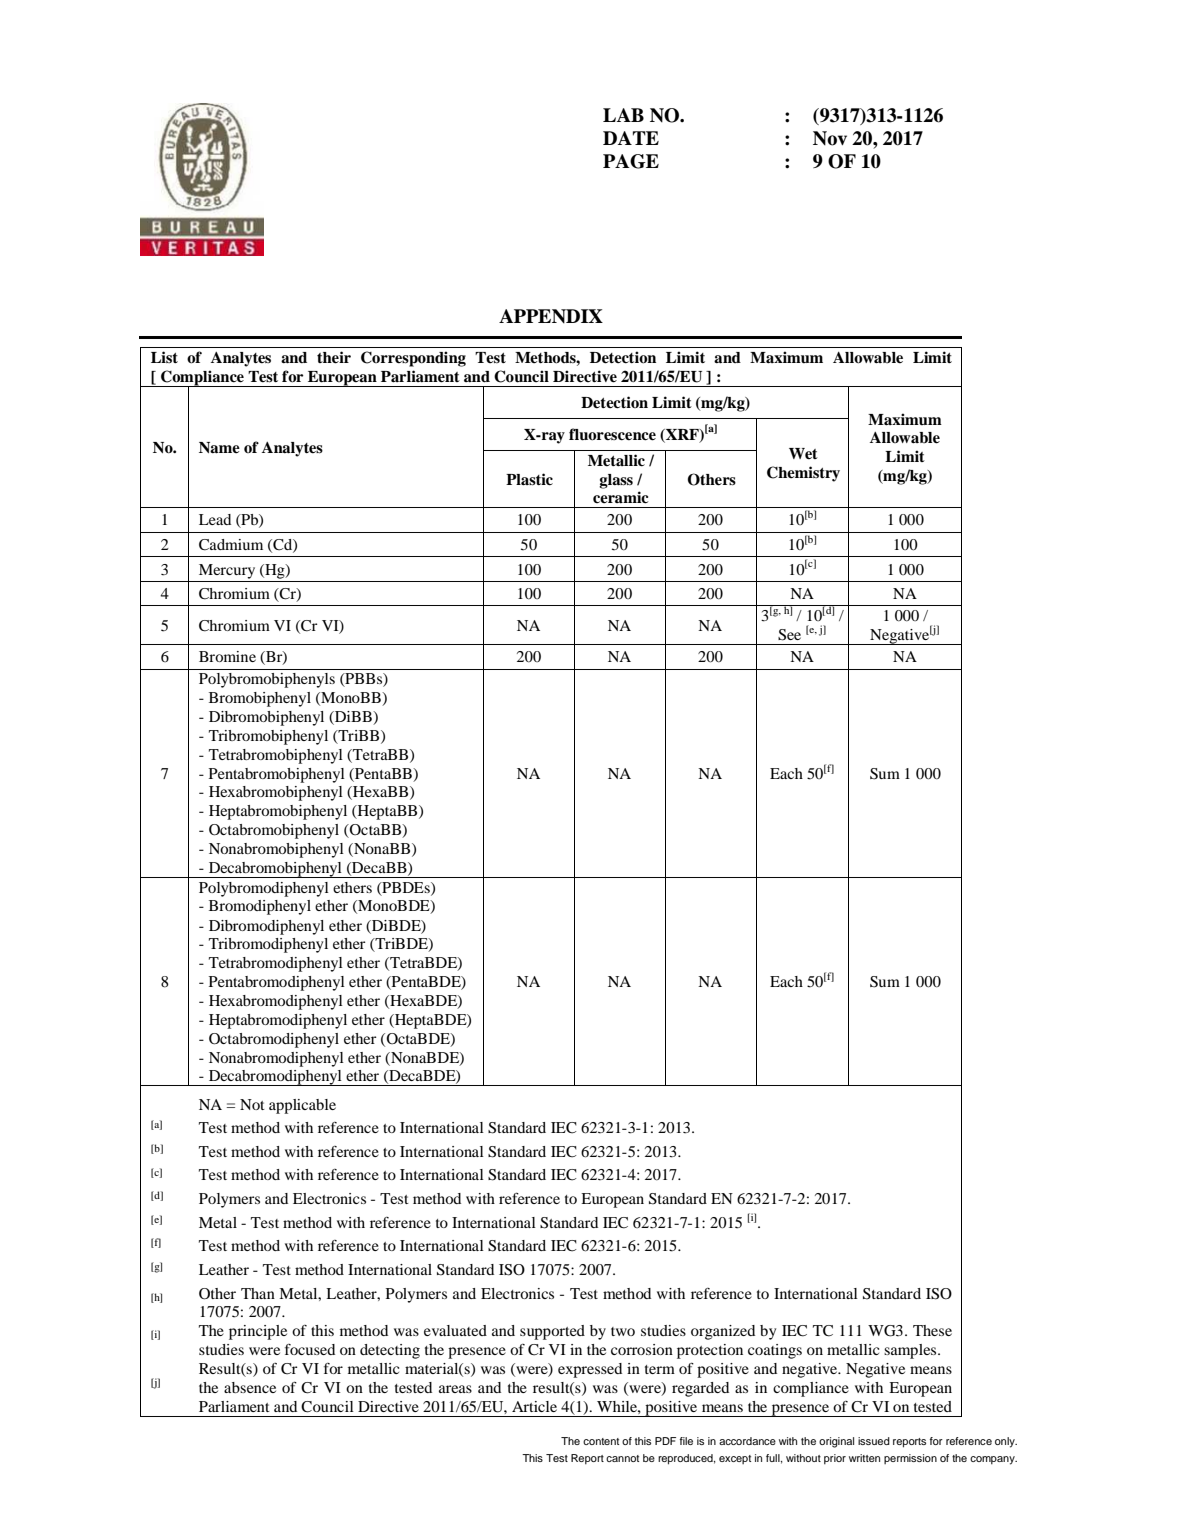 This page has width=1188, height=1537. Describe the element at coordinates (830, 138) in the page. I see `Nov` at that location.
